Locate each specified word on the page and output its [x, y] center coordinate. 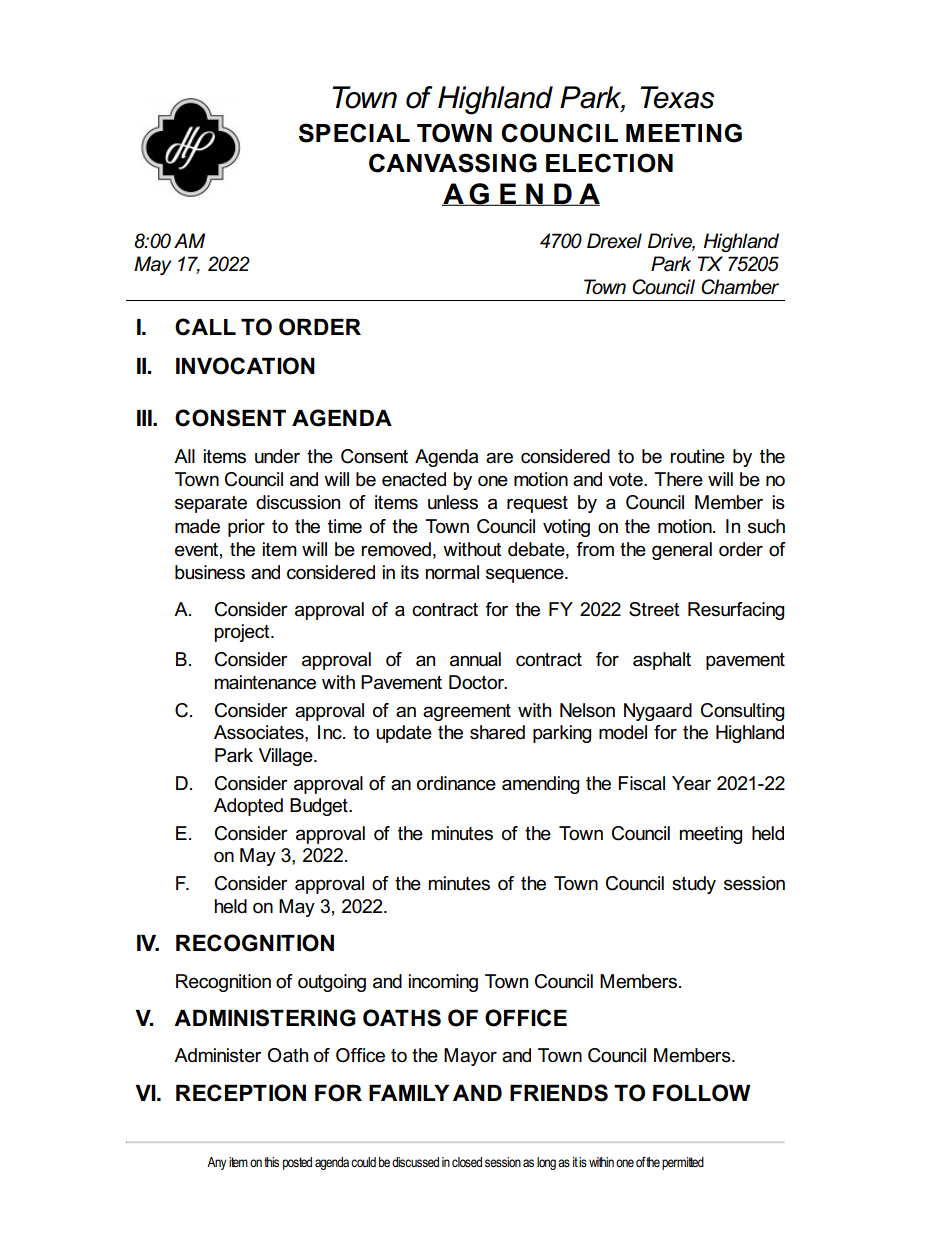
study [694, 885]
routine [697, 456]
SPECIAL [354, 133]
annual [475, 659]
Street [654, 609]
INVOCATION [245, 366]
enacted [414, 479]
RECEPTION [241, 1093]
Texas [677, 97]
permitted [683, 1163]
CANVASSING [453, 163]
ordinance [456, 783]
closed [467, 1162]
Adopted [248, 807]
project [243, 633]
